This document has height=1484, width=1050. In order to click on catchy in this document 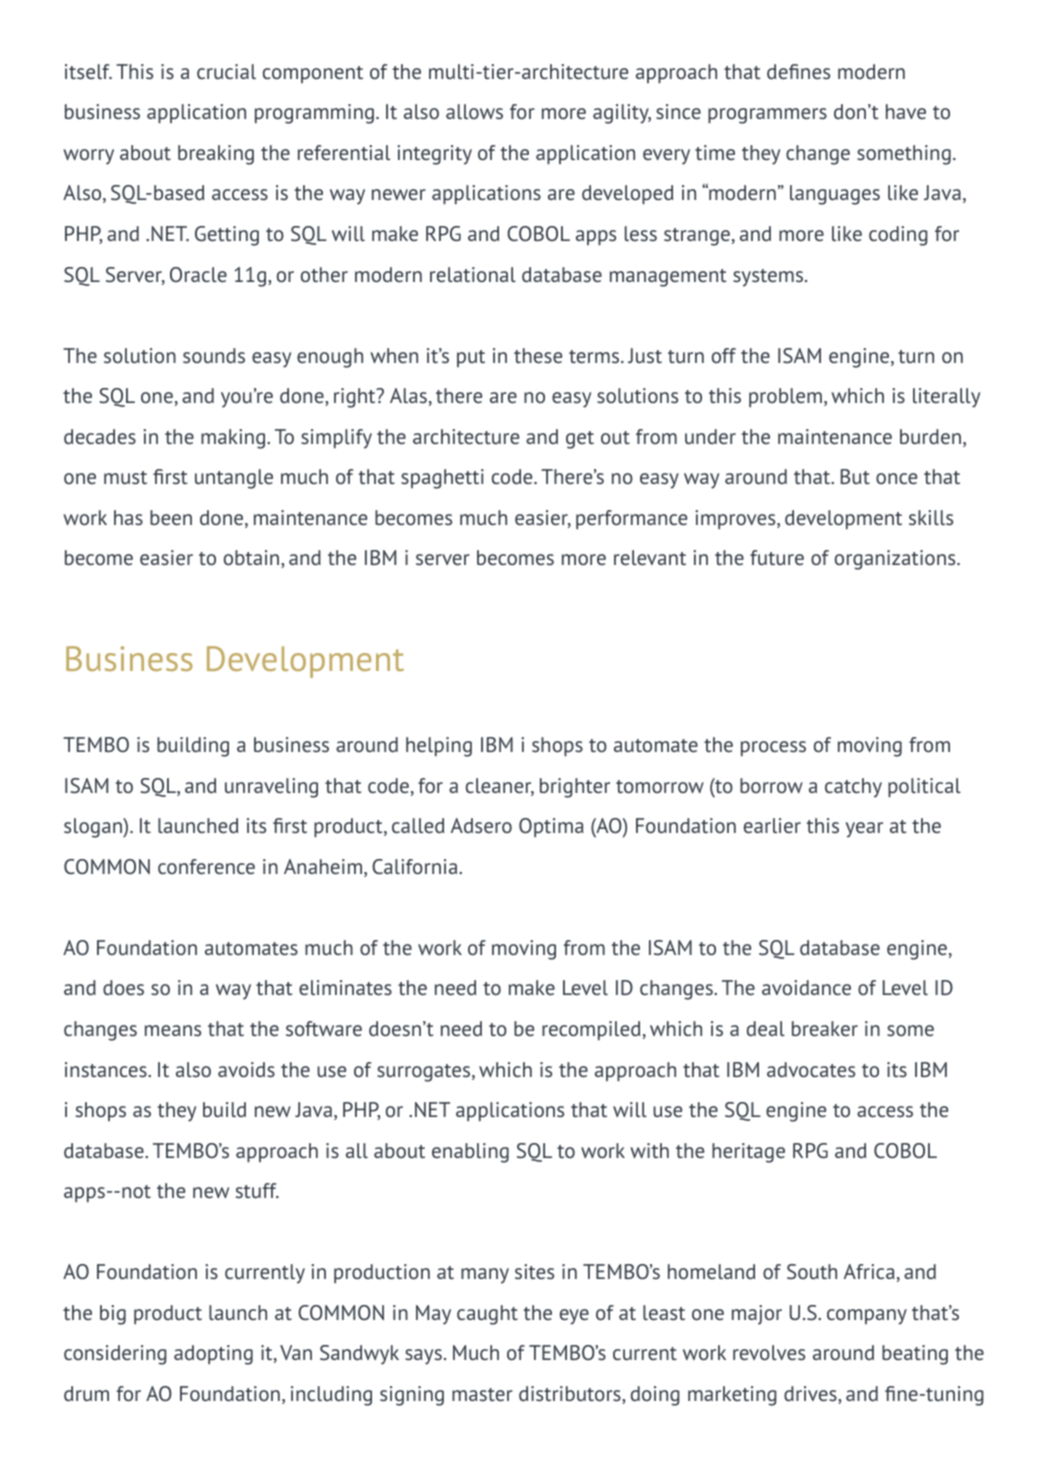, I will do `click(853, 788)`.
